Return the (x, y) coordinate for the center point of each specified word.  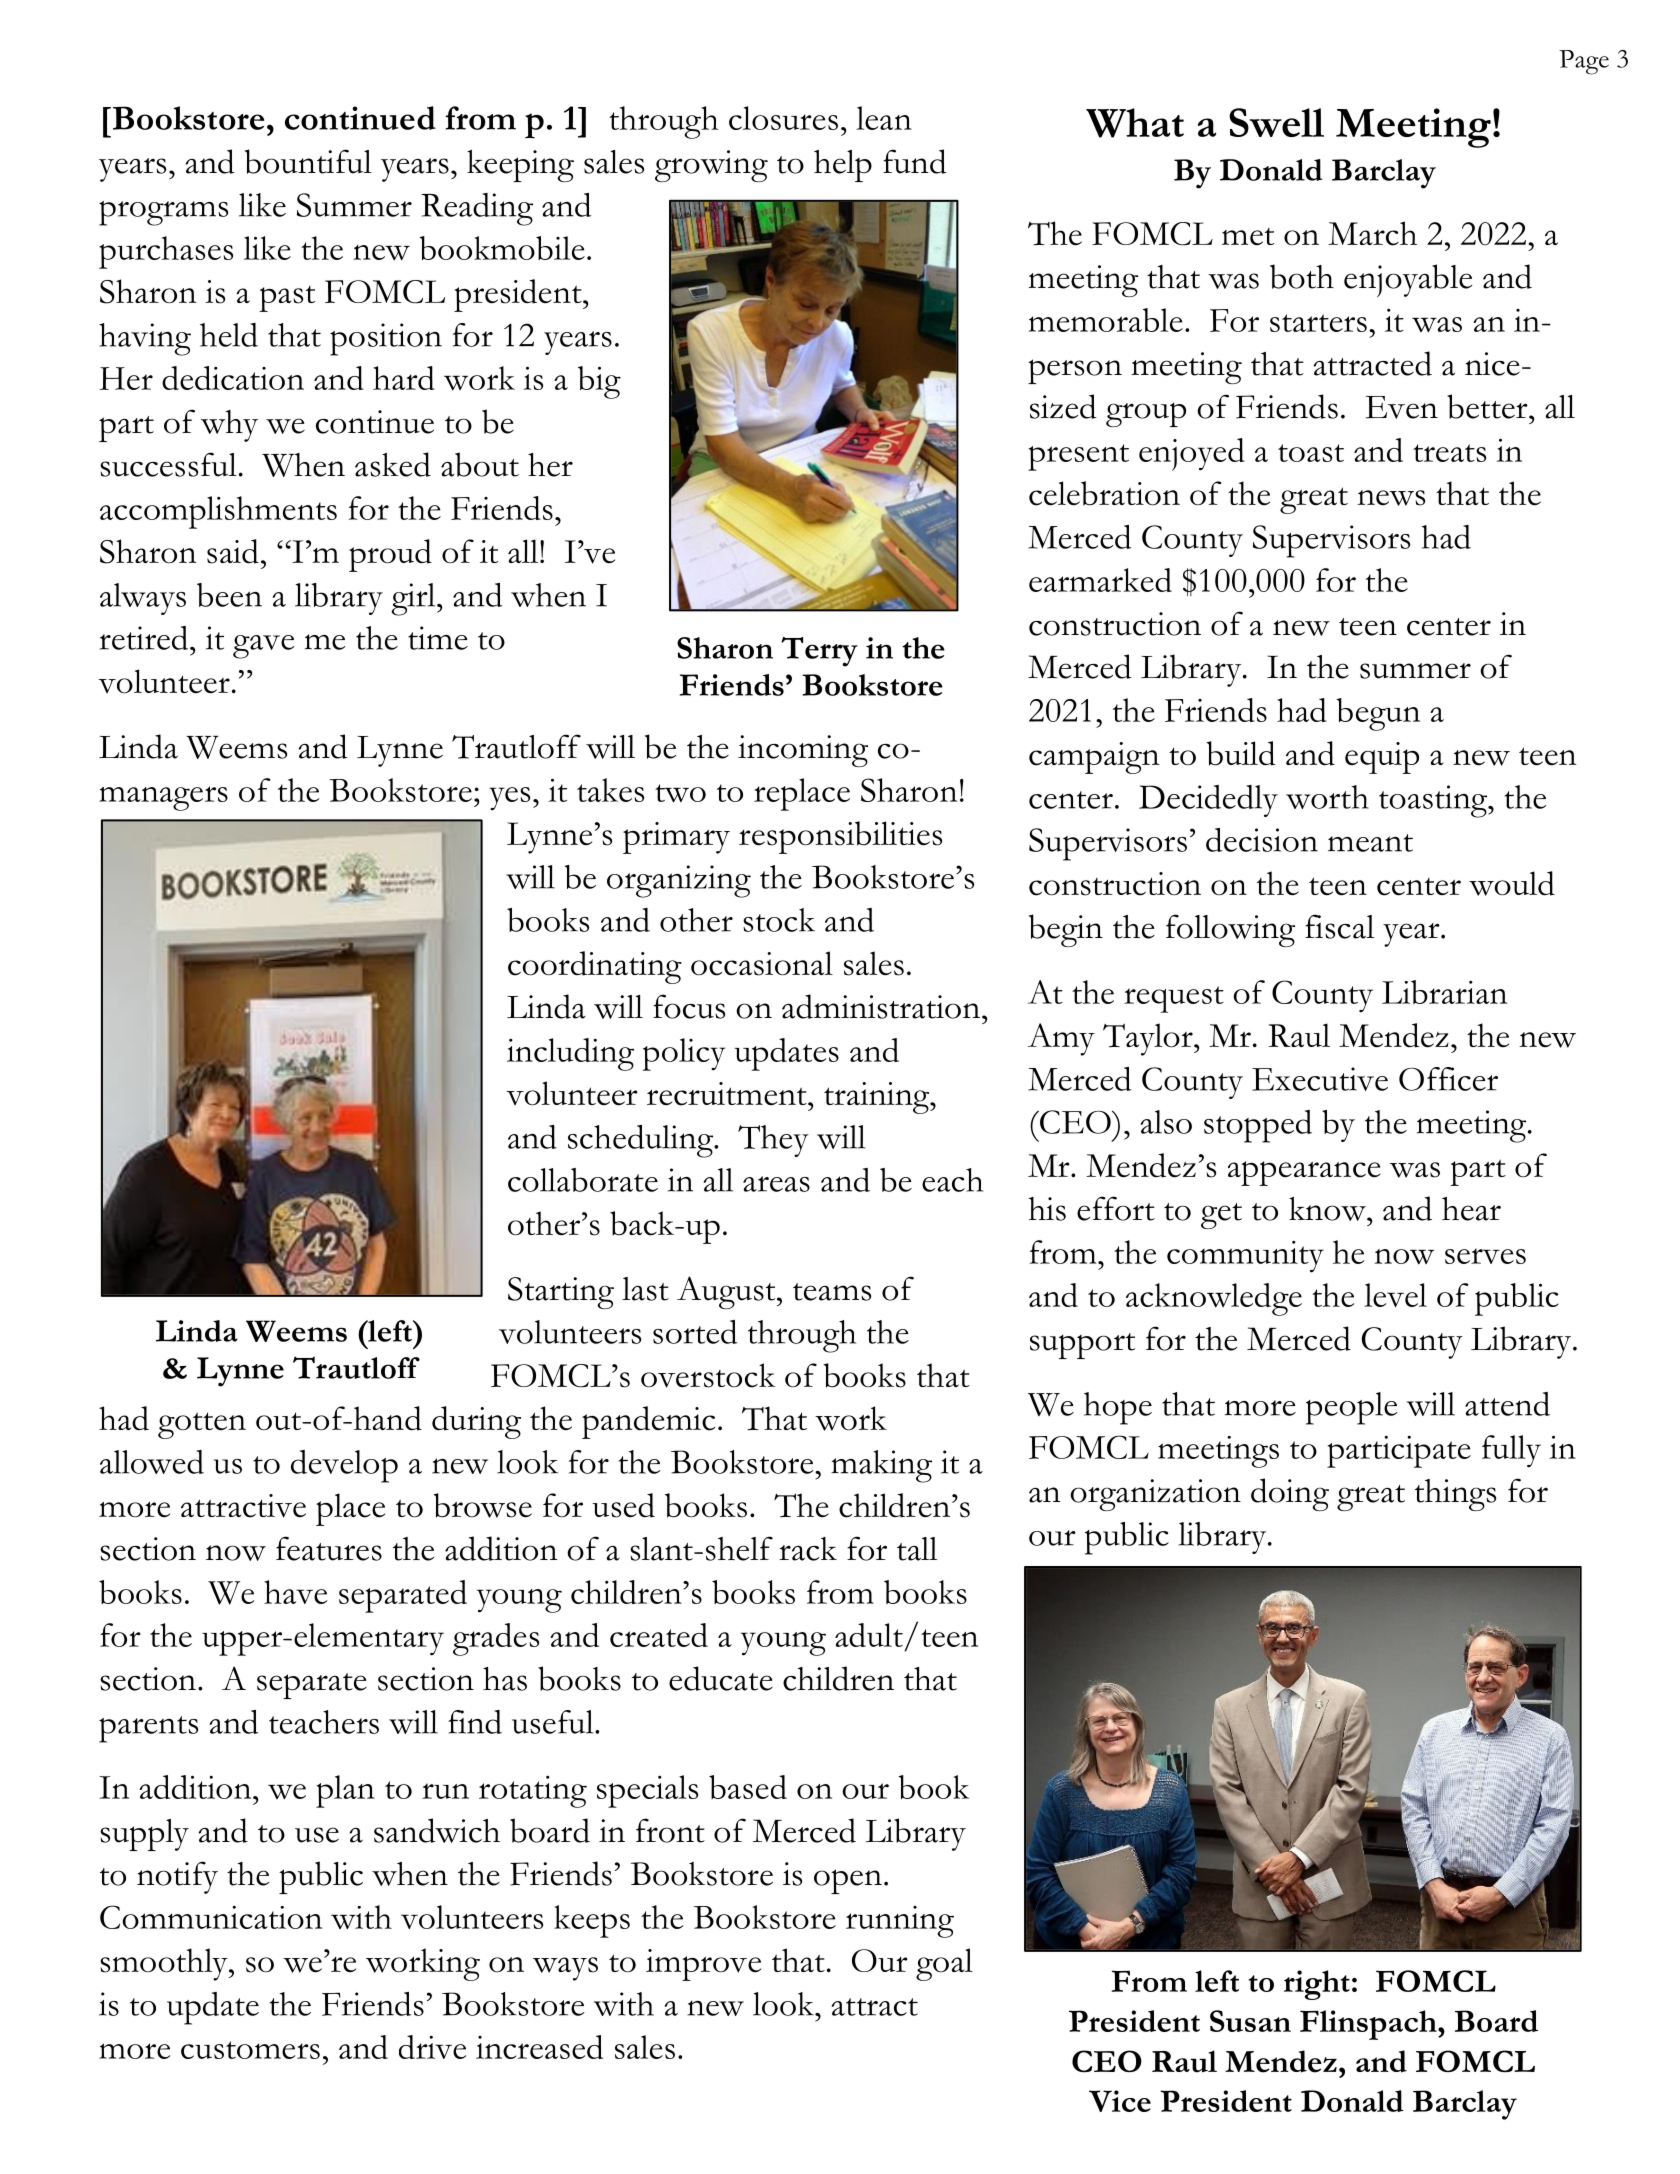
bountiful (308, 161)
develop (344, 1466)
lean (884, 118)
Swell (1276, 122)
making (881, 1466)
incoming (803, 751)
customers (250, 2050)
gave (263, 647)
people (1351, 1408)
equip (1382, 758)
